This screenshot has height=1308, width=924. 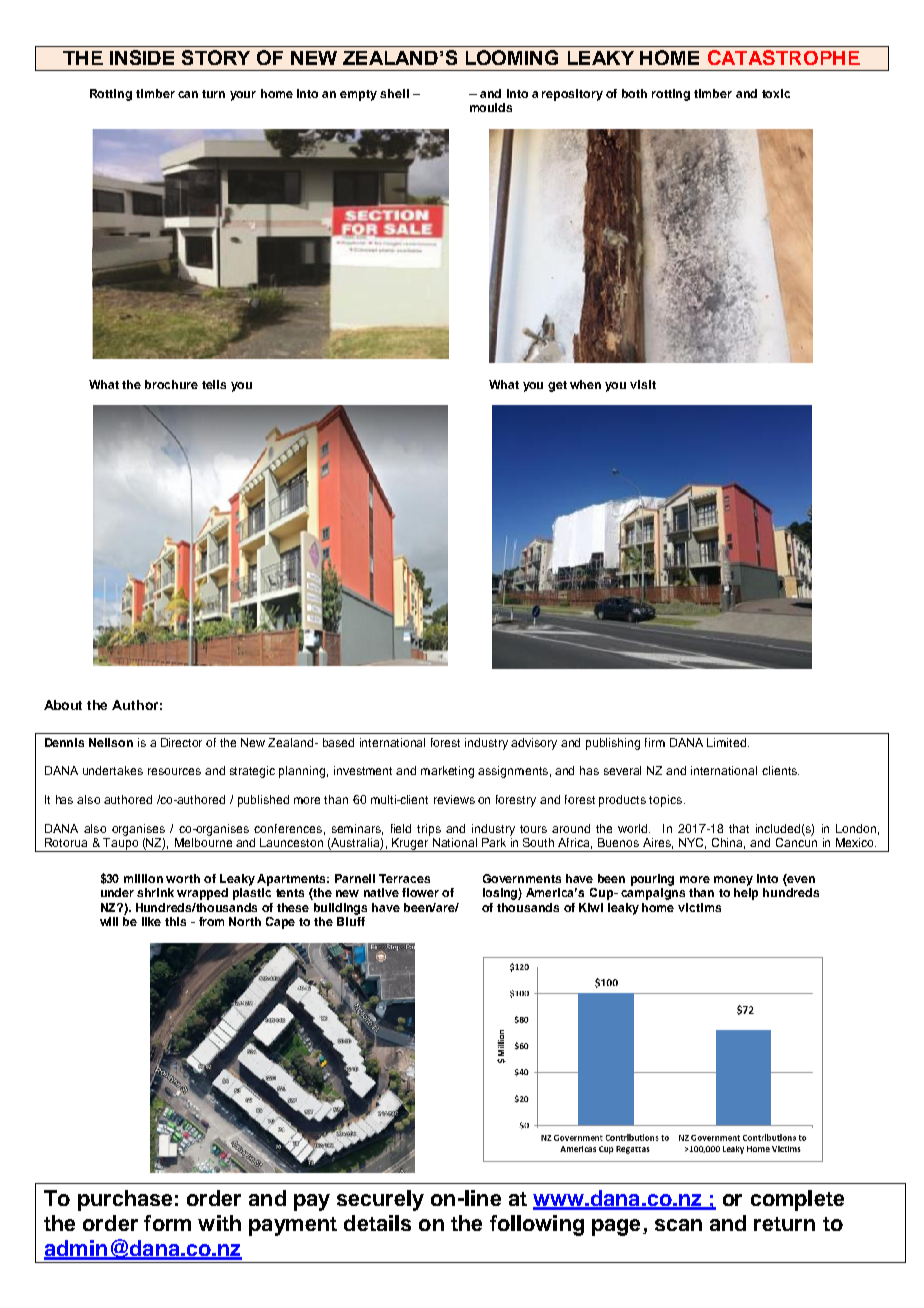 I want to click on Limited, so click(x=728, y=742).
